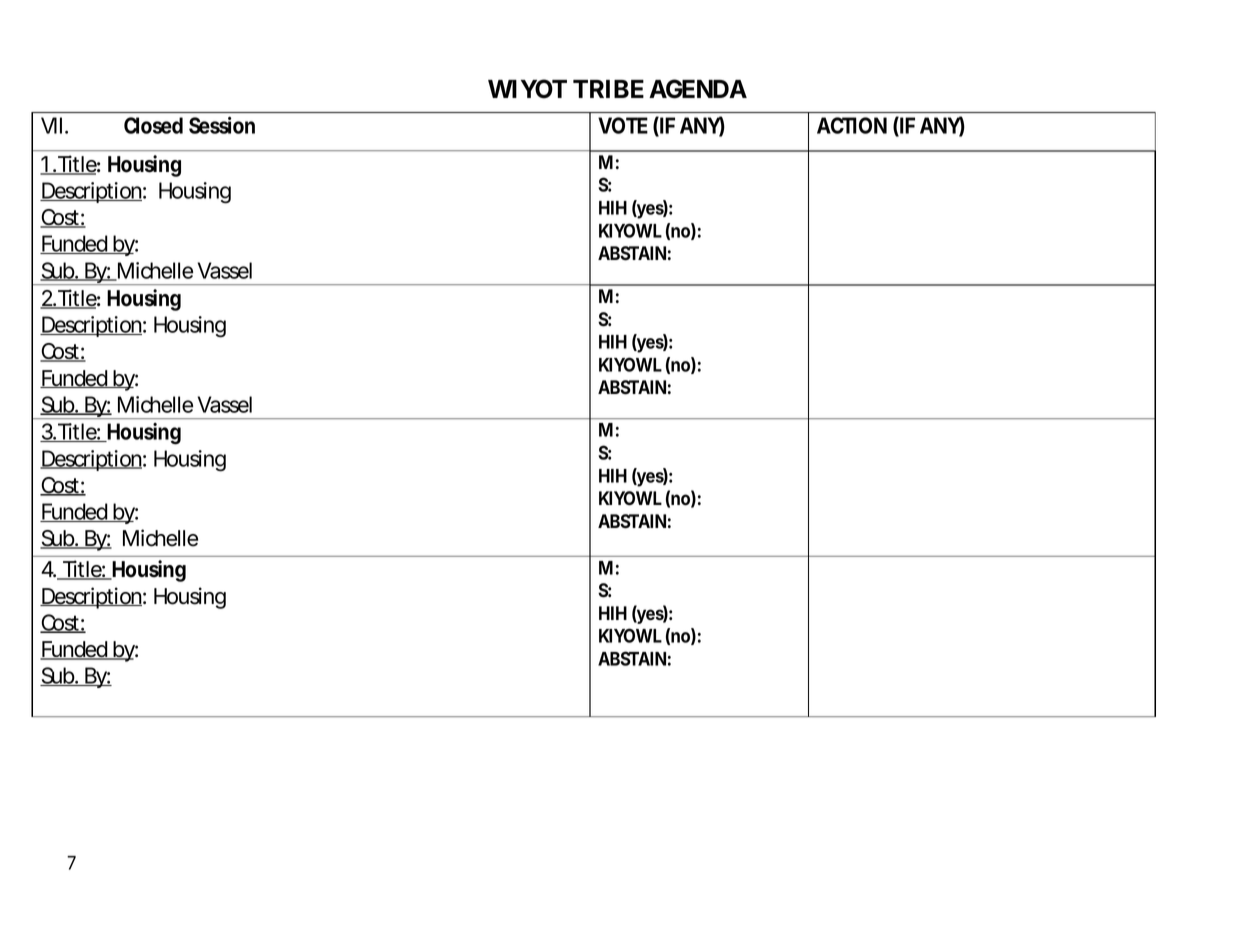 The height and width of the screenshot is (952, 1233). Describe the element at coordinates (623, 125) in the screenshot. I see `VOTE` at that location.
